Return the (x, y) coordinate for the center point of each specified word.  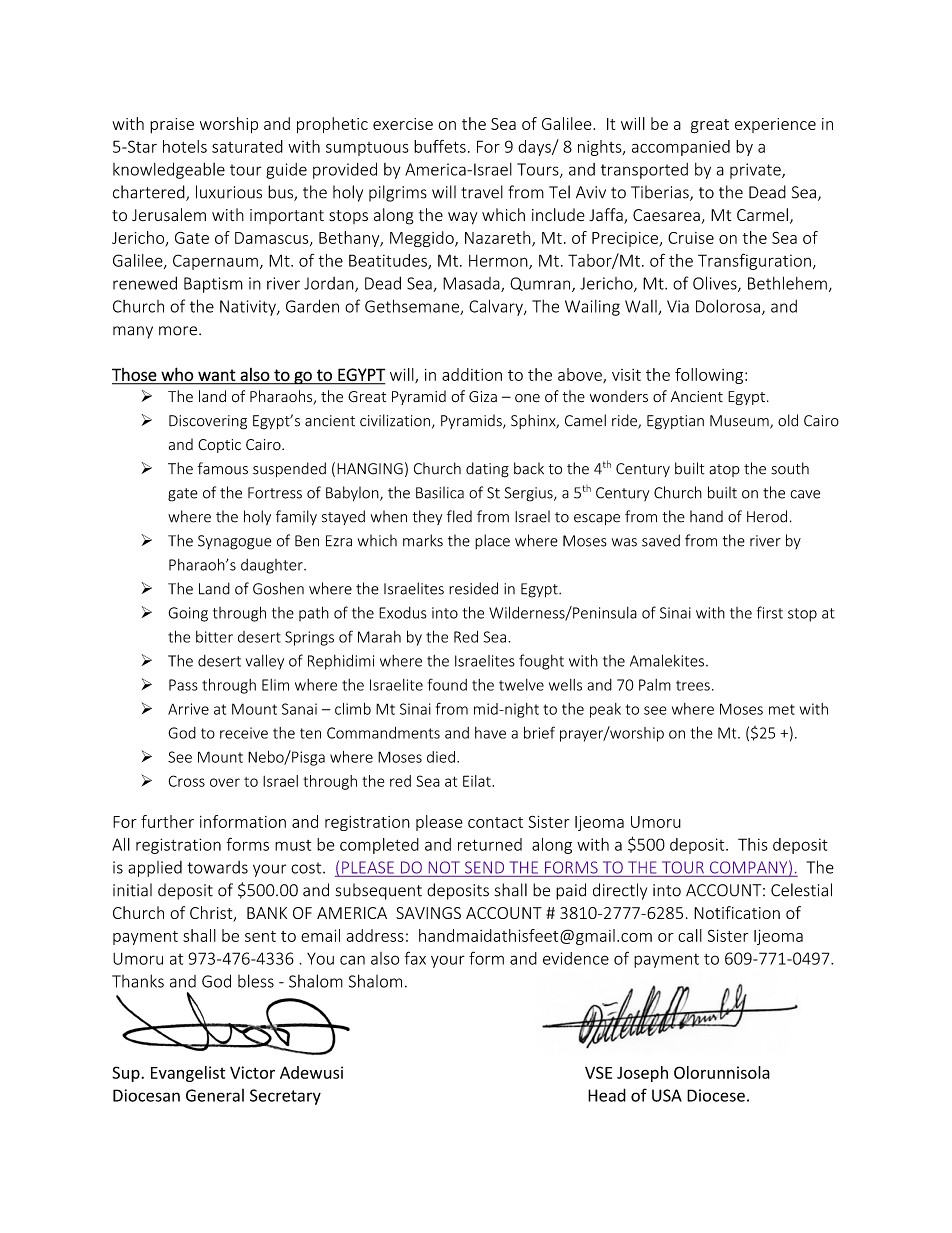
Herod (767, 516)
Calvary (497, 307)
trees (693, 685)
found (447, 684)
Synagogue (235, 542)
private (756, 171)
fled (459, 516)
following (710, 376)
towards (217, 867)
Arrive (188, 709)
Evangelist (188, 1074)
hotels (185, 146)
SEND (484, 867)
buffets (440, 146)
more (178, 331)
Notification (737, 912)
